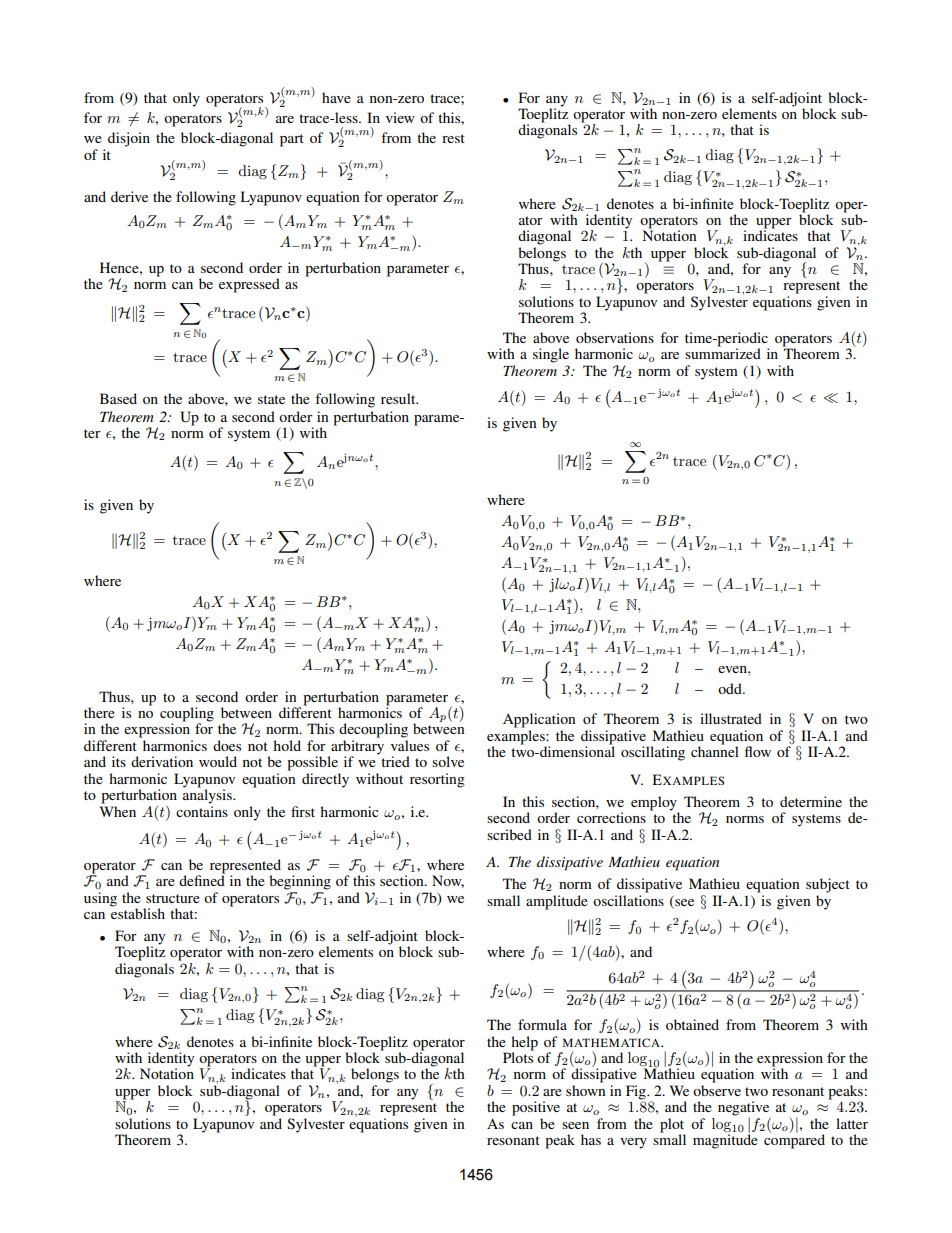 The height and width of the image is (1233, 952). I want to click on rest, so click(453, 138).
